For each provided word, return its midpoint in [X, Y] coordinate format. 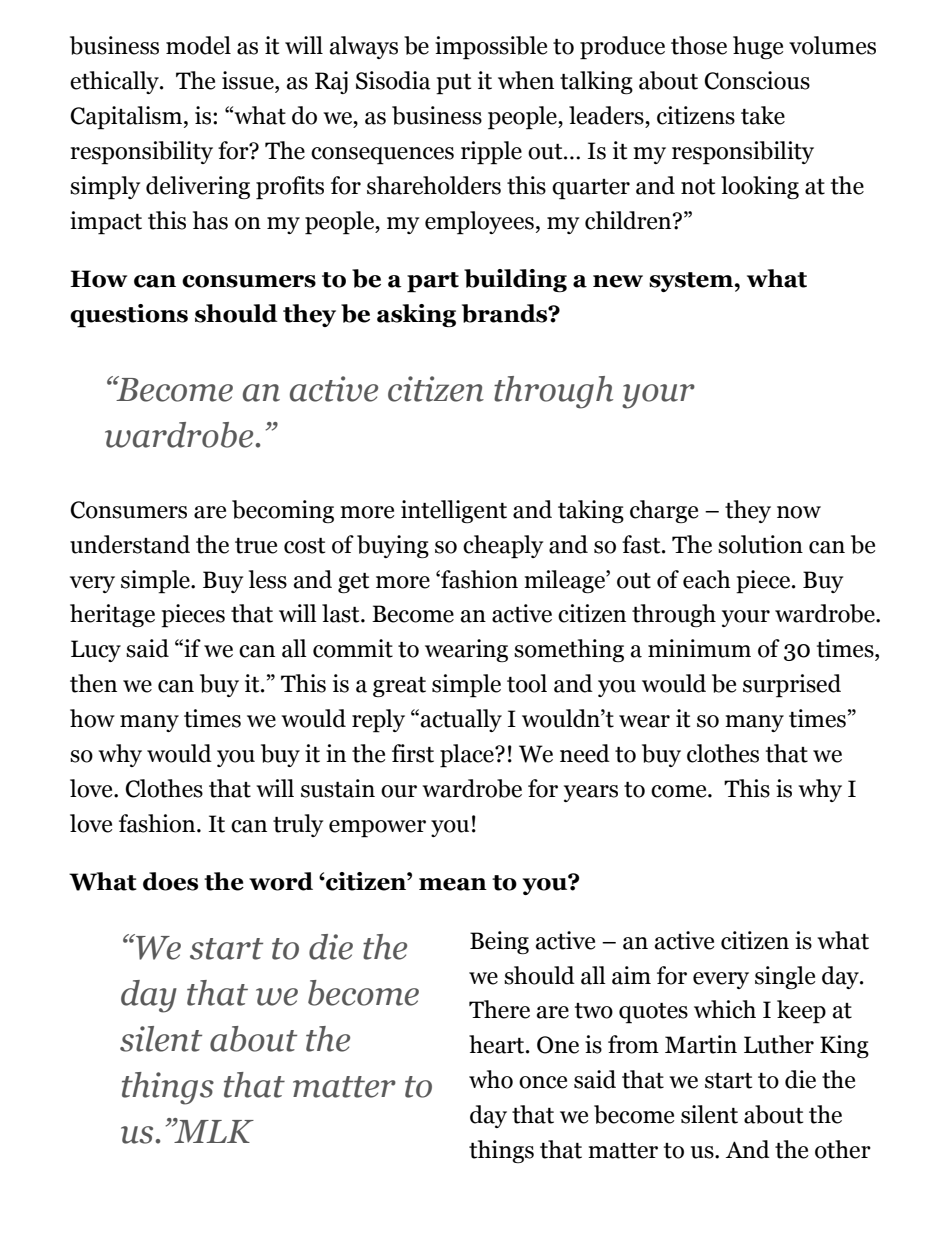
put [453, 84]
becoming [283, 511]
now [799, 512]
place [468, 756]
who [491, 1079]
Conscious [757, 80]
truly [298, 825]
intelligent [454, 511]
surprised [792, 686]
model [198, 45]
